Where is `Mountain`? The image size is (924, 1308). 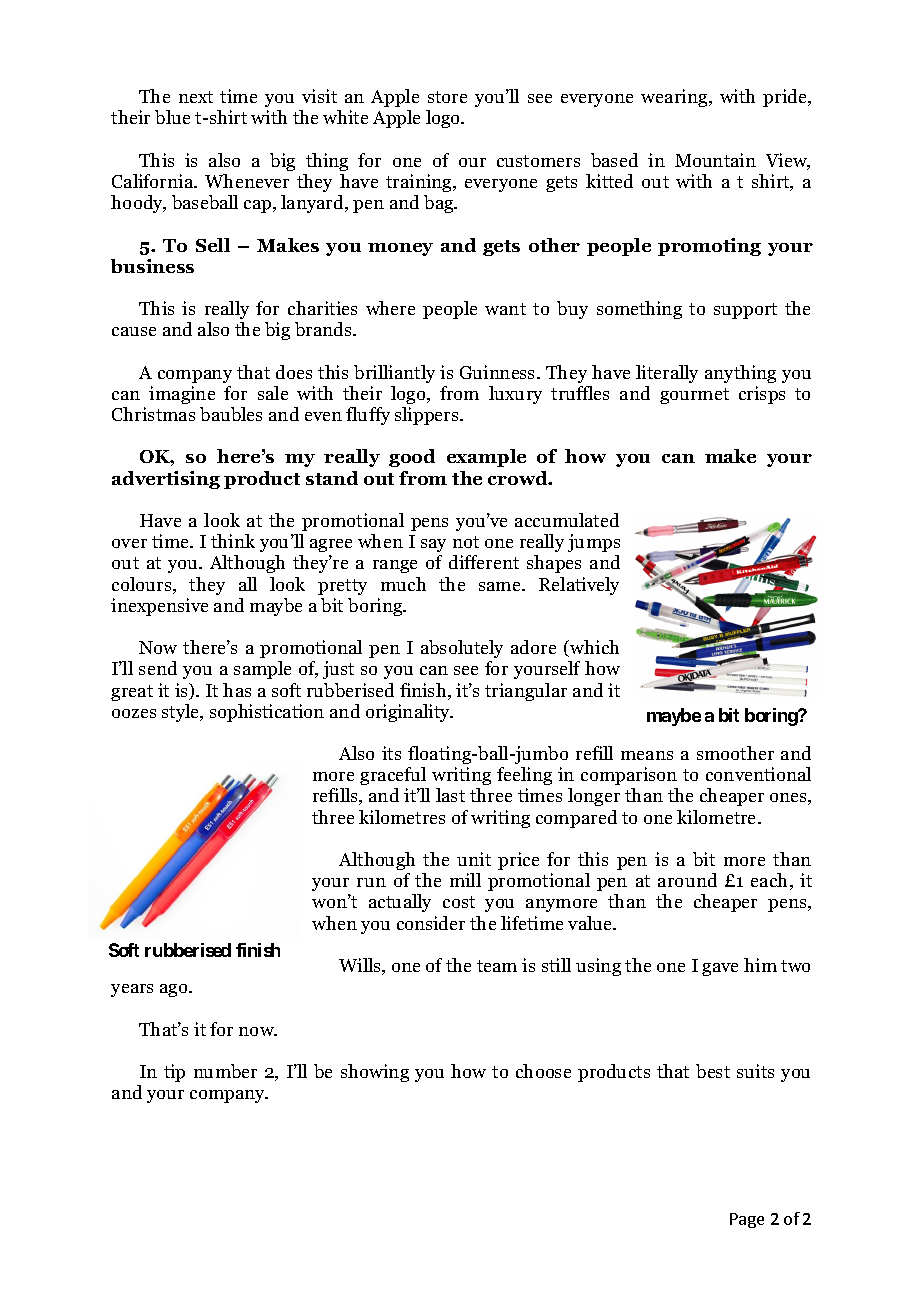 Mountain is located at coordinates (715, 160).
